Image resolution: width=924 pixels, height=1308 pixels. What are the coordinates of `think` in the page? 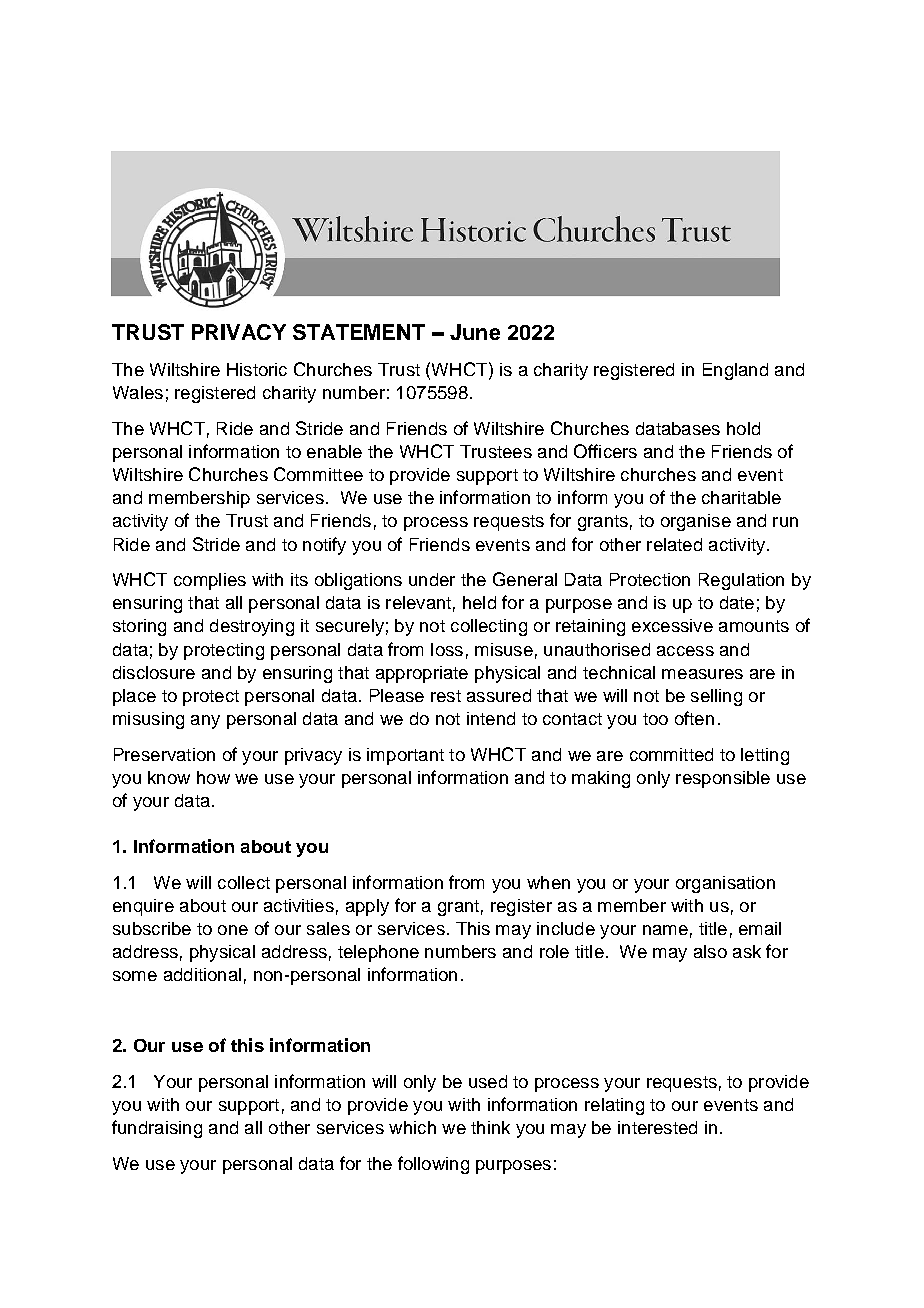 It's located at (490, 1127).
